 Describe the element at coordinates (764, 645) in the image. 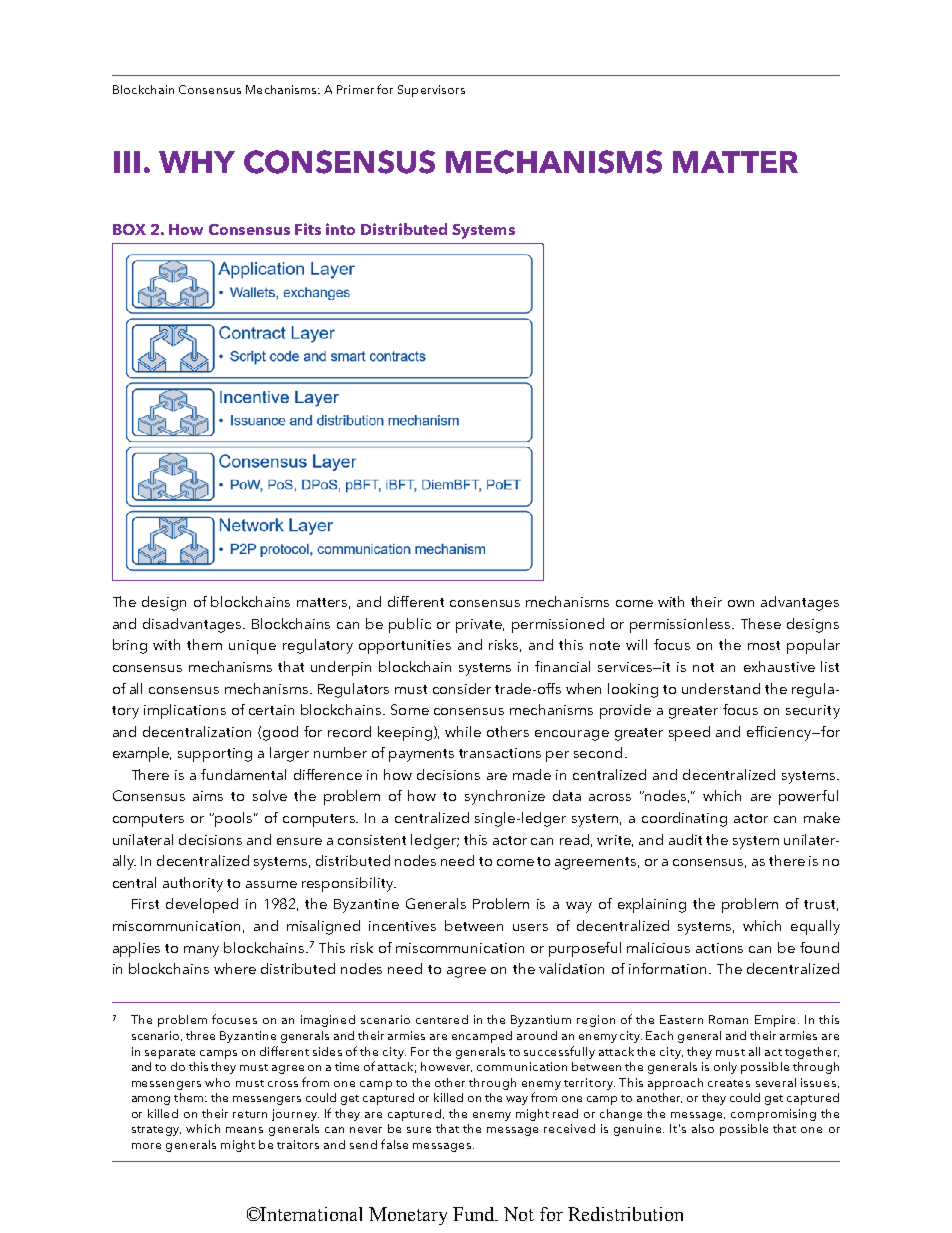

I see `most` at that location.
